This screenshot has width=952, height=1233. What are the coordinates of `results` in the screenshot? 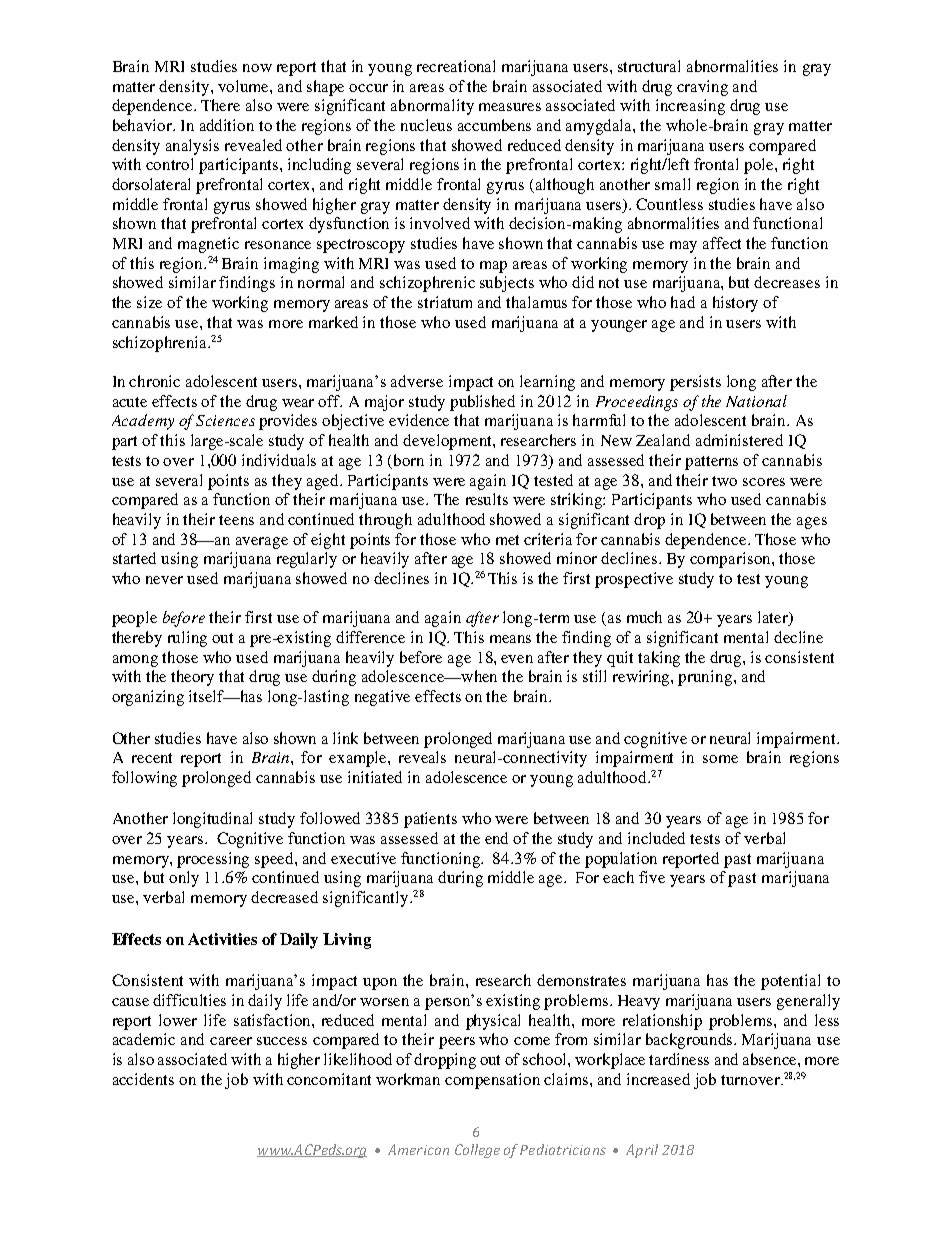 It's located at (487, 499).
